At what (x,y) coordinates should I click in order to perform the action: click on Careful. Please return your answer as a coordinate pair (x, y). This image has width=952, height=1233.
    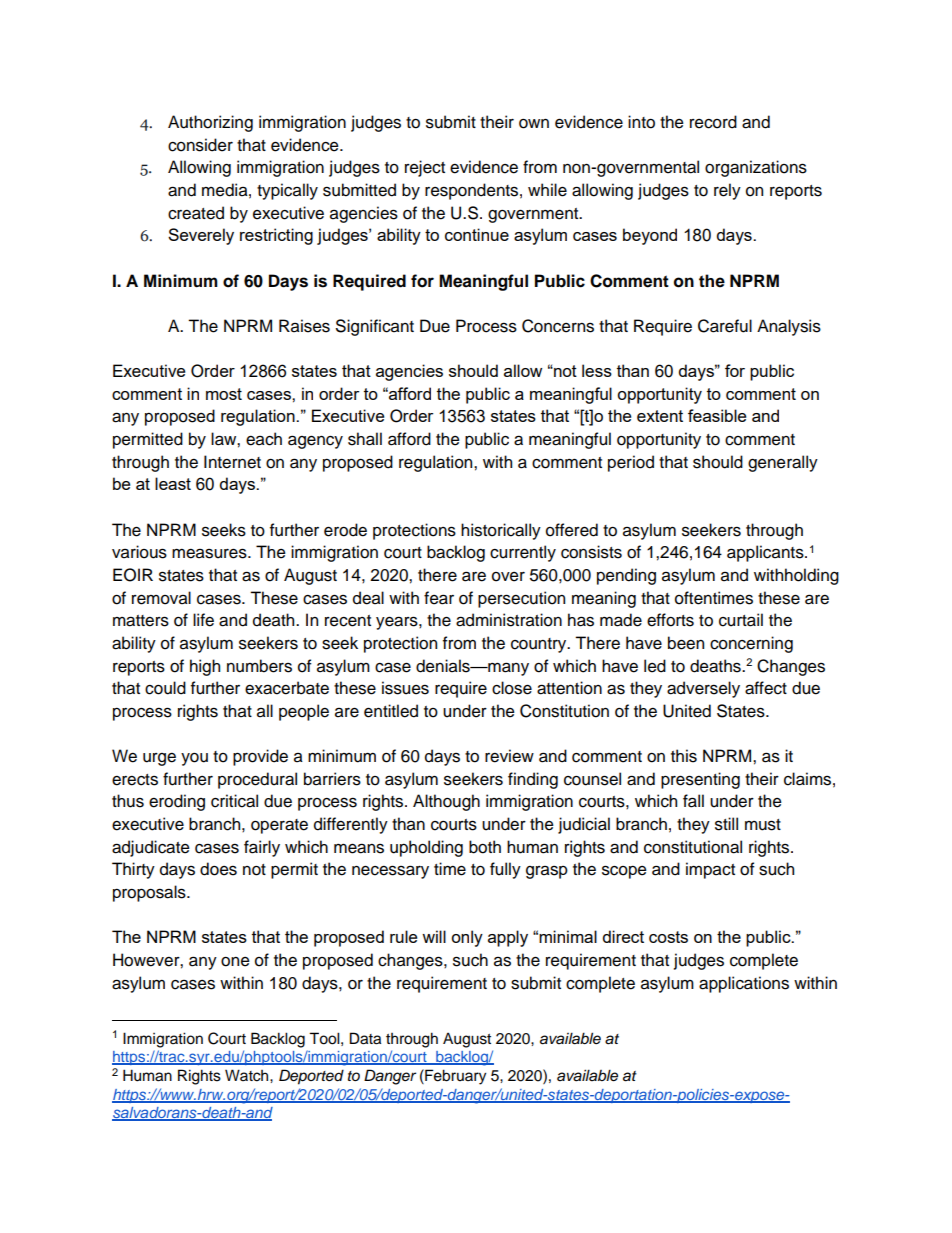
    Looking at the image, I should click on (725, 326).
